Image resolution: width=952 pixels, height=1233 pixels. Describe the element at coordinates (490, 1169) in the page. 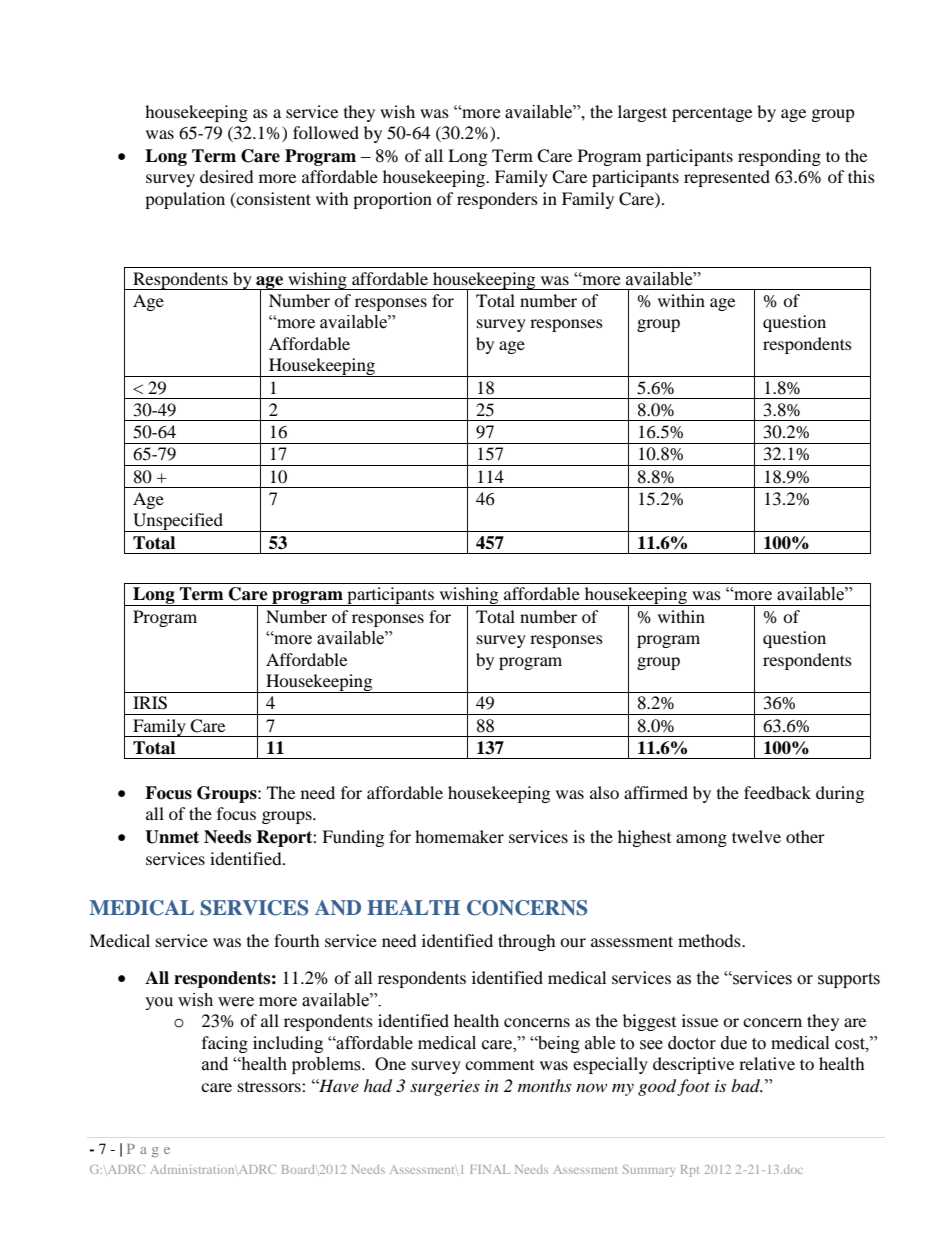

I see `FINAL` at that location.
